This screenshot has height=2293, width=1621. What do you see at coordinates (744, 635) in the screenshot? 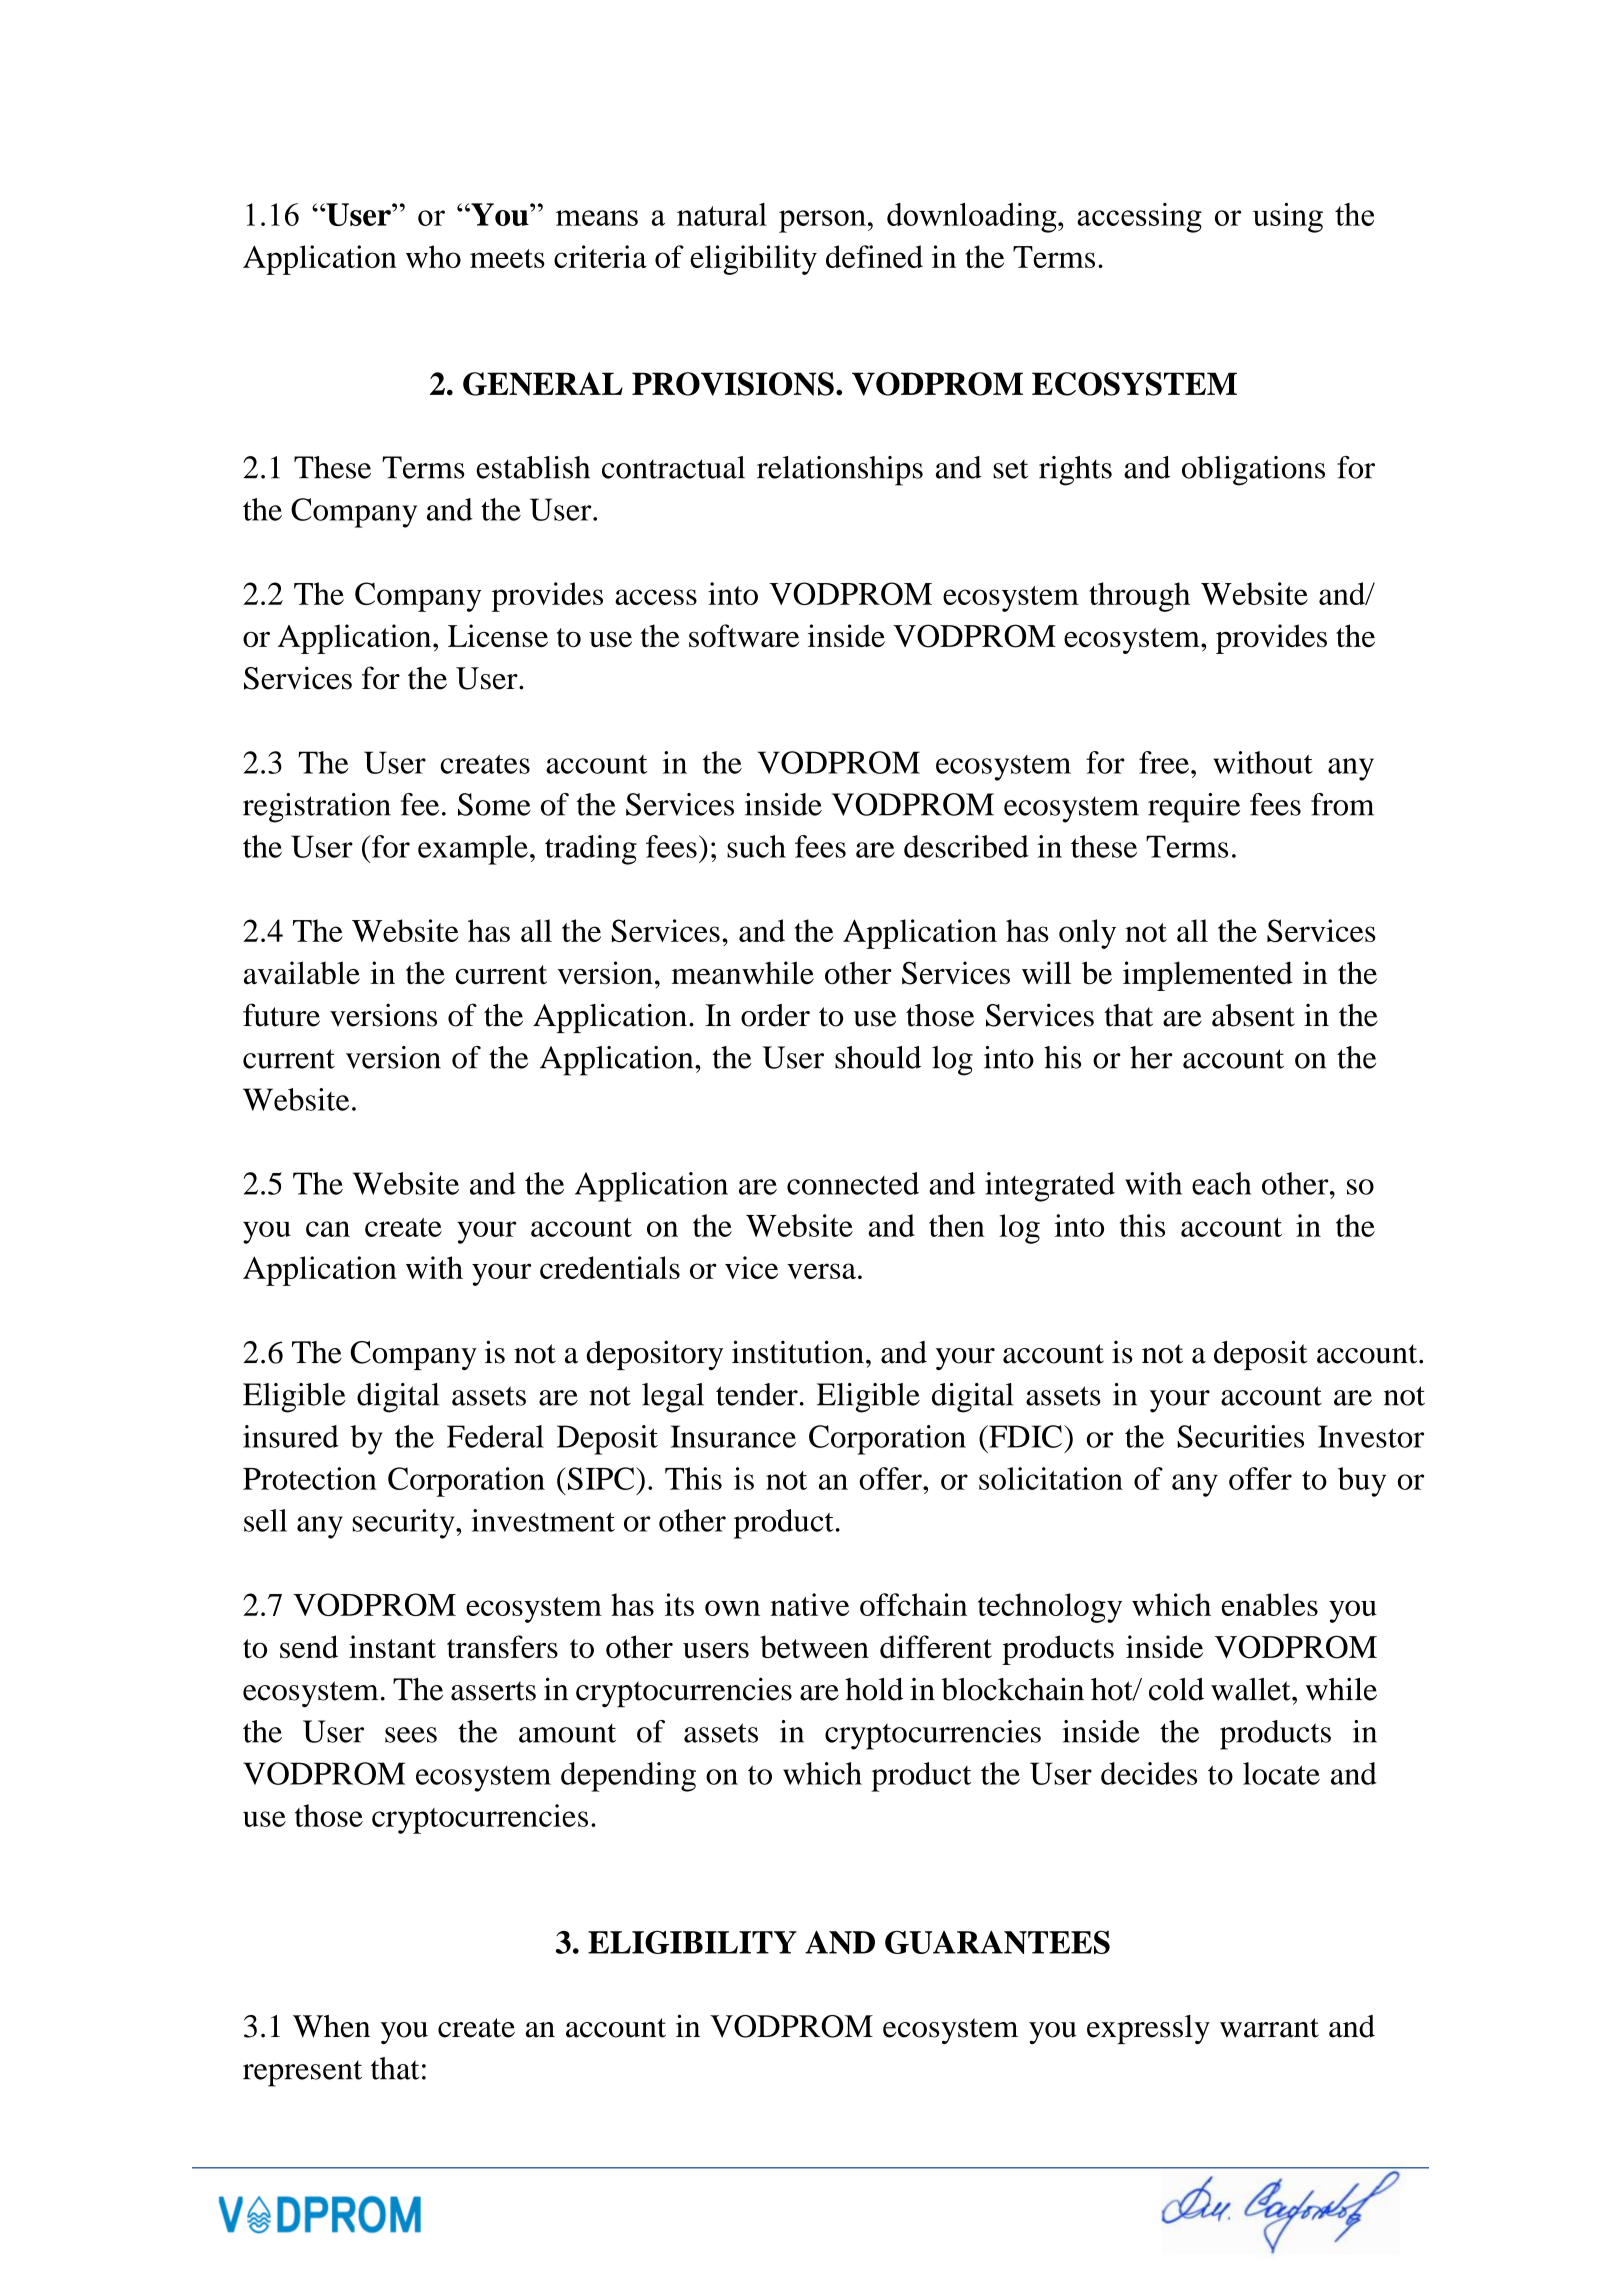
I see `software` at bounding box center [744, 635].
